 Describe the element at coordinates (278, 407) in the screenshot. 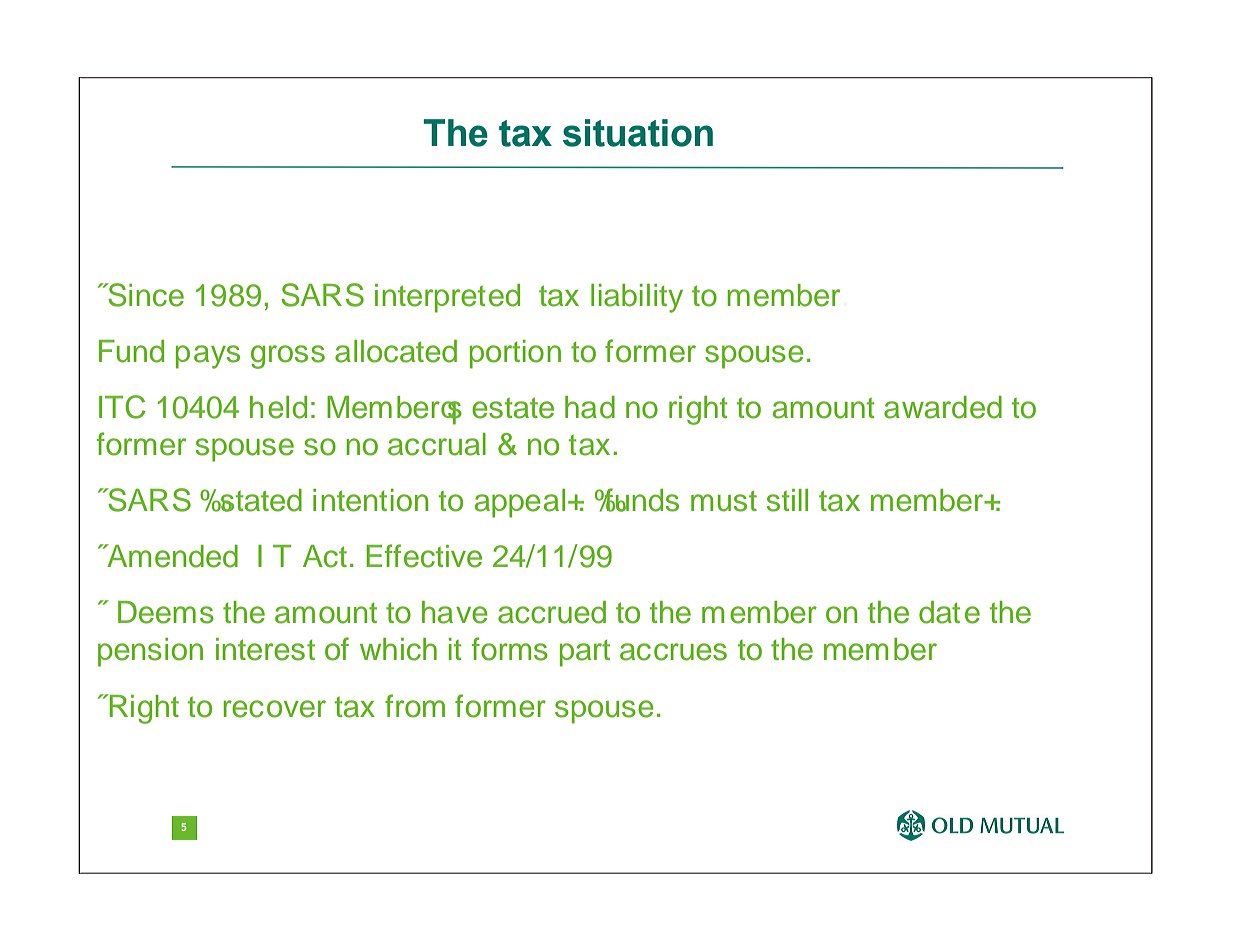

I see `held` at that location.
